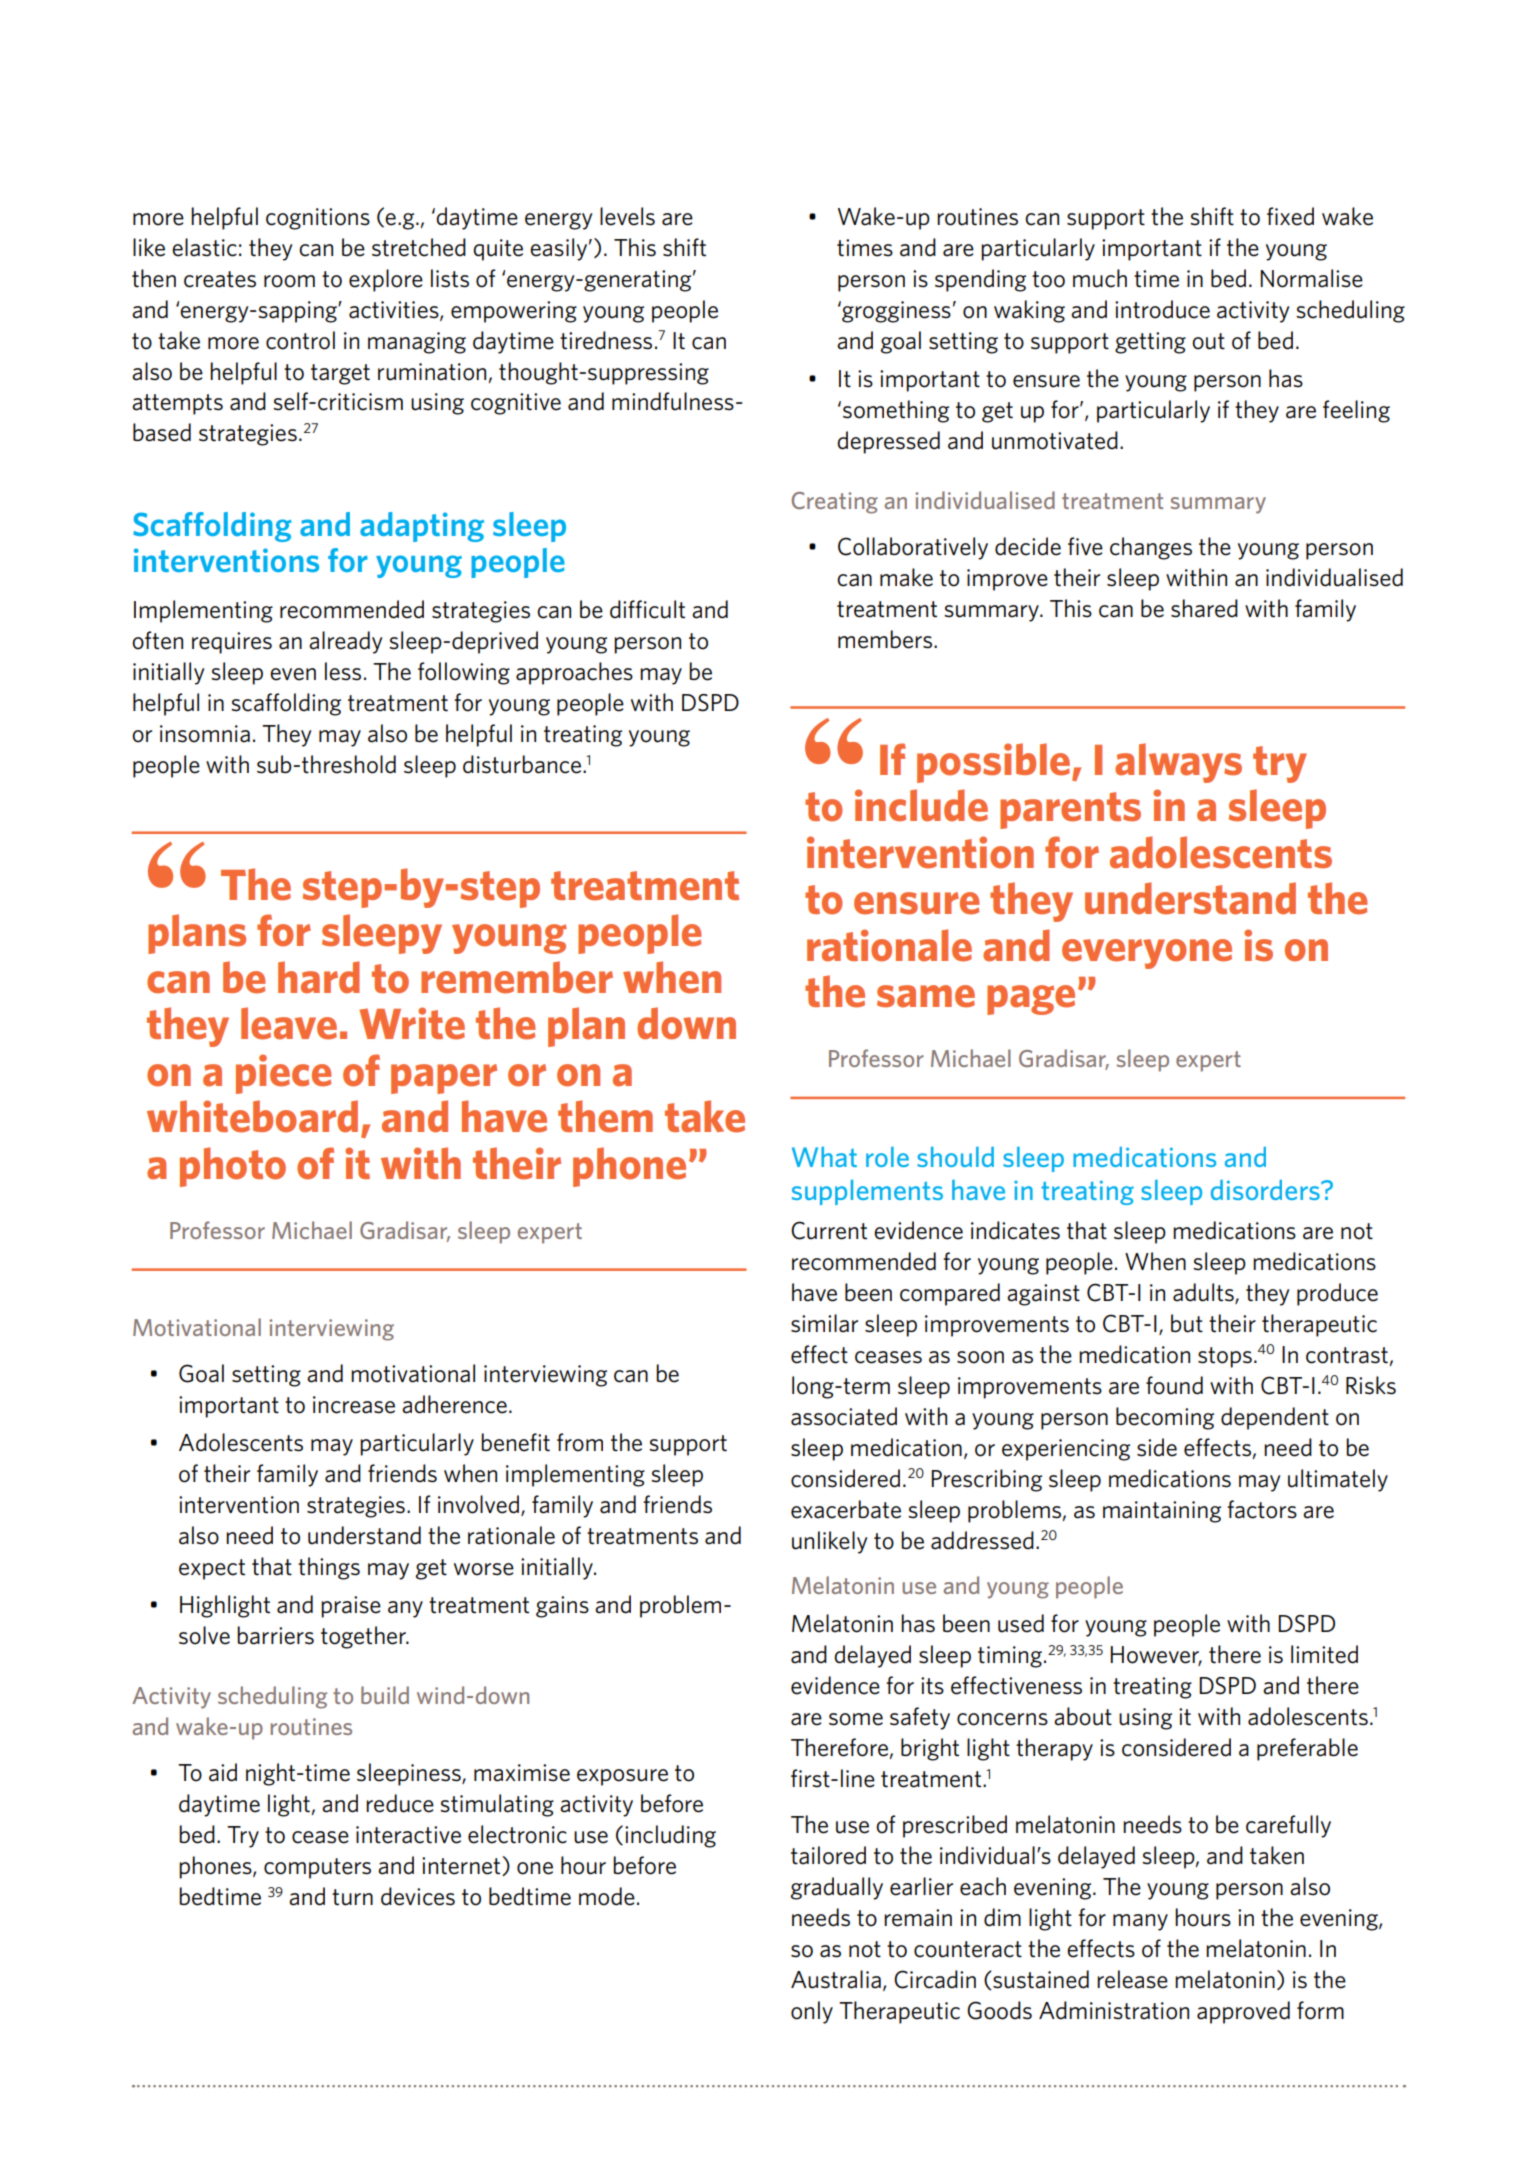  What do you see at coordinates (844, 1416) in the screenshot?
I see `associated` at bounding box center [844, 1416].
